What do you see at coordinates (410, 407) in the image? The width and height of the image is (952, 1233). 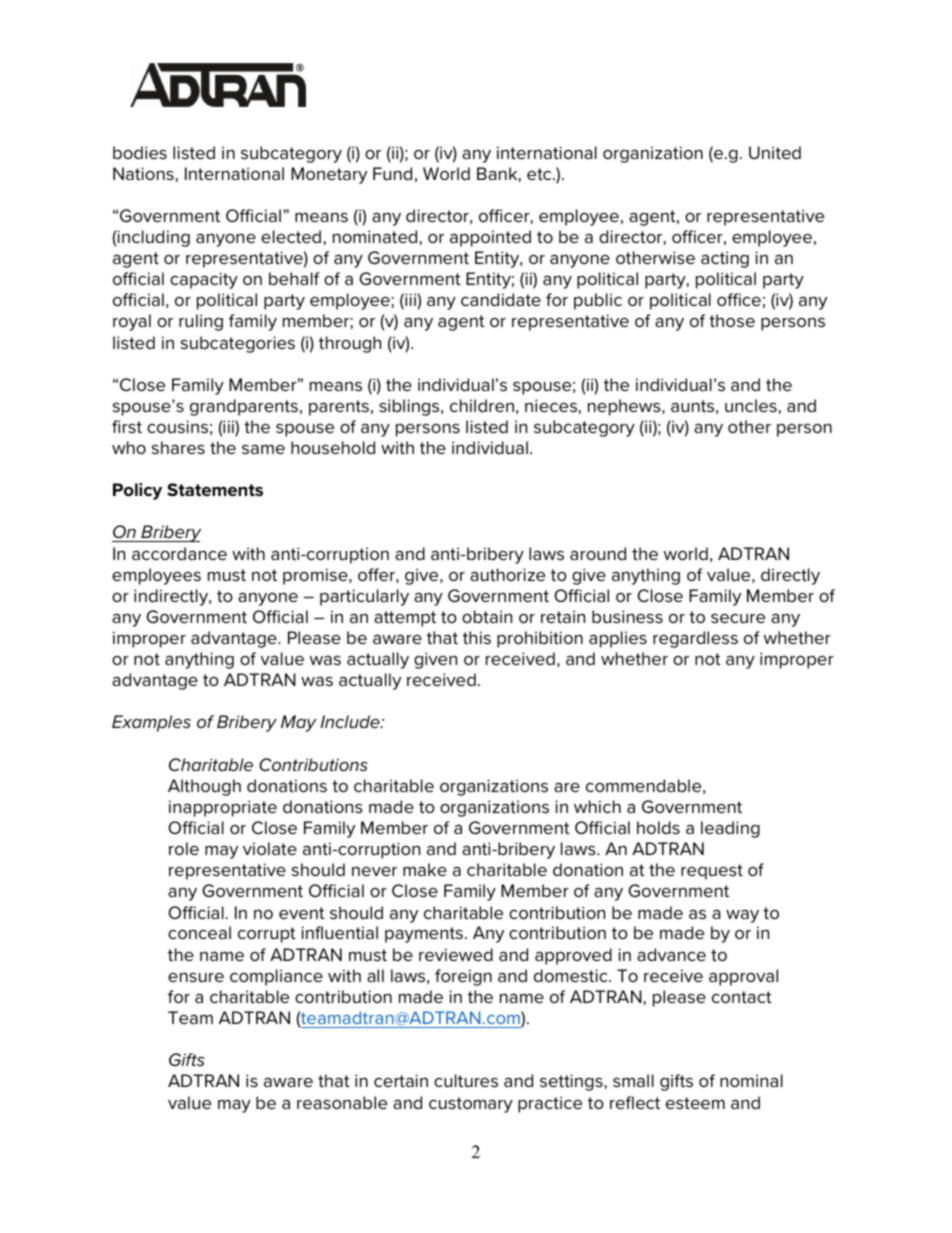 I see `siblings` at bounding box center [410, 407].
